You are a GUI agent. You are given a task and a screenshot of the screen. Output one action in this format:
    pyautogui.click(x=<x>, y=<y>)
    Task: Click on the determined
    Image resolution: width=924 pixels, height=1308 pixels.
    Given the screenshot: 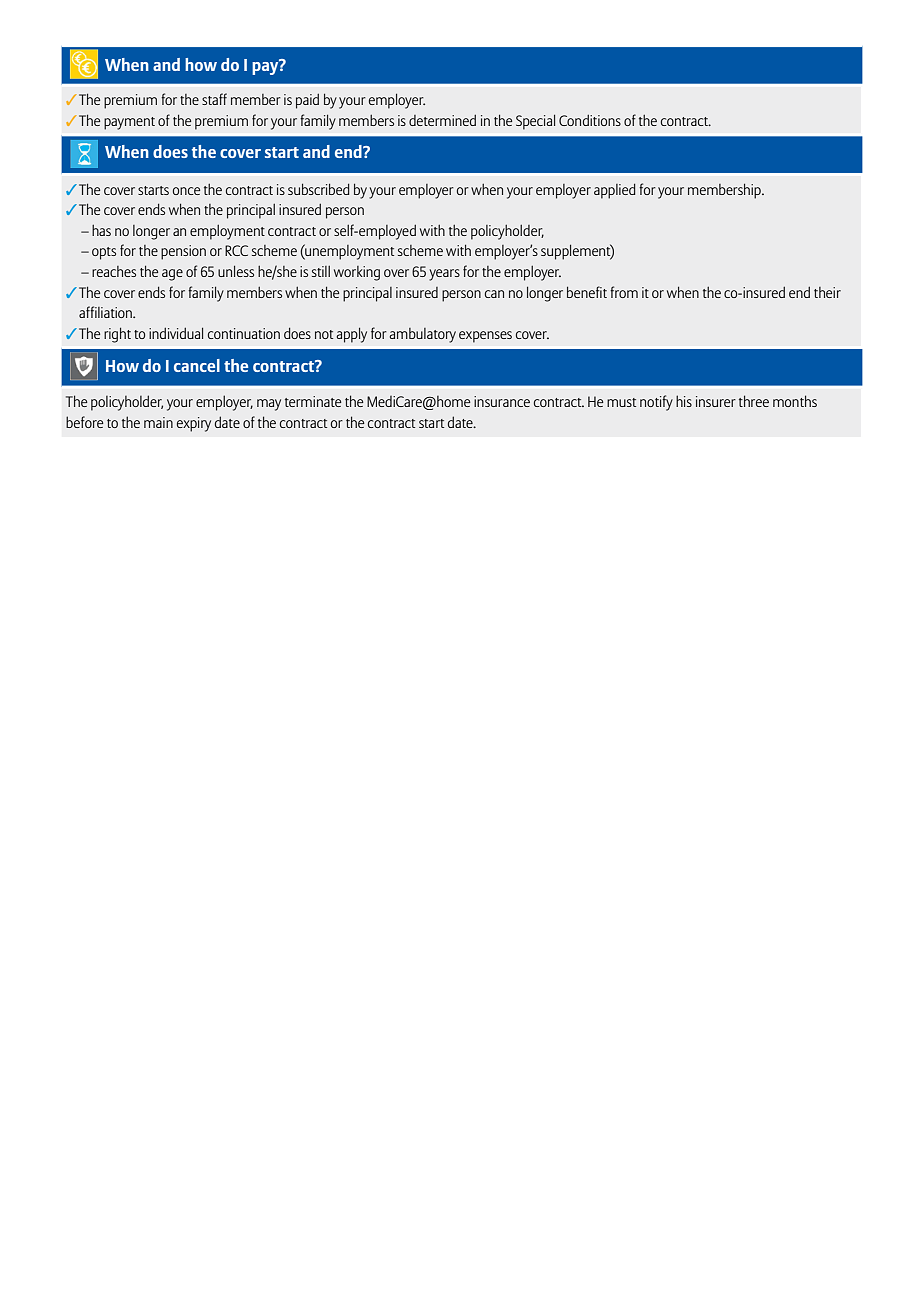 What is the action you would take?
    pyautogui.click(x=442, y=120)
